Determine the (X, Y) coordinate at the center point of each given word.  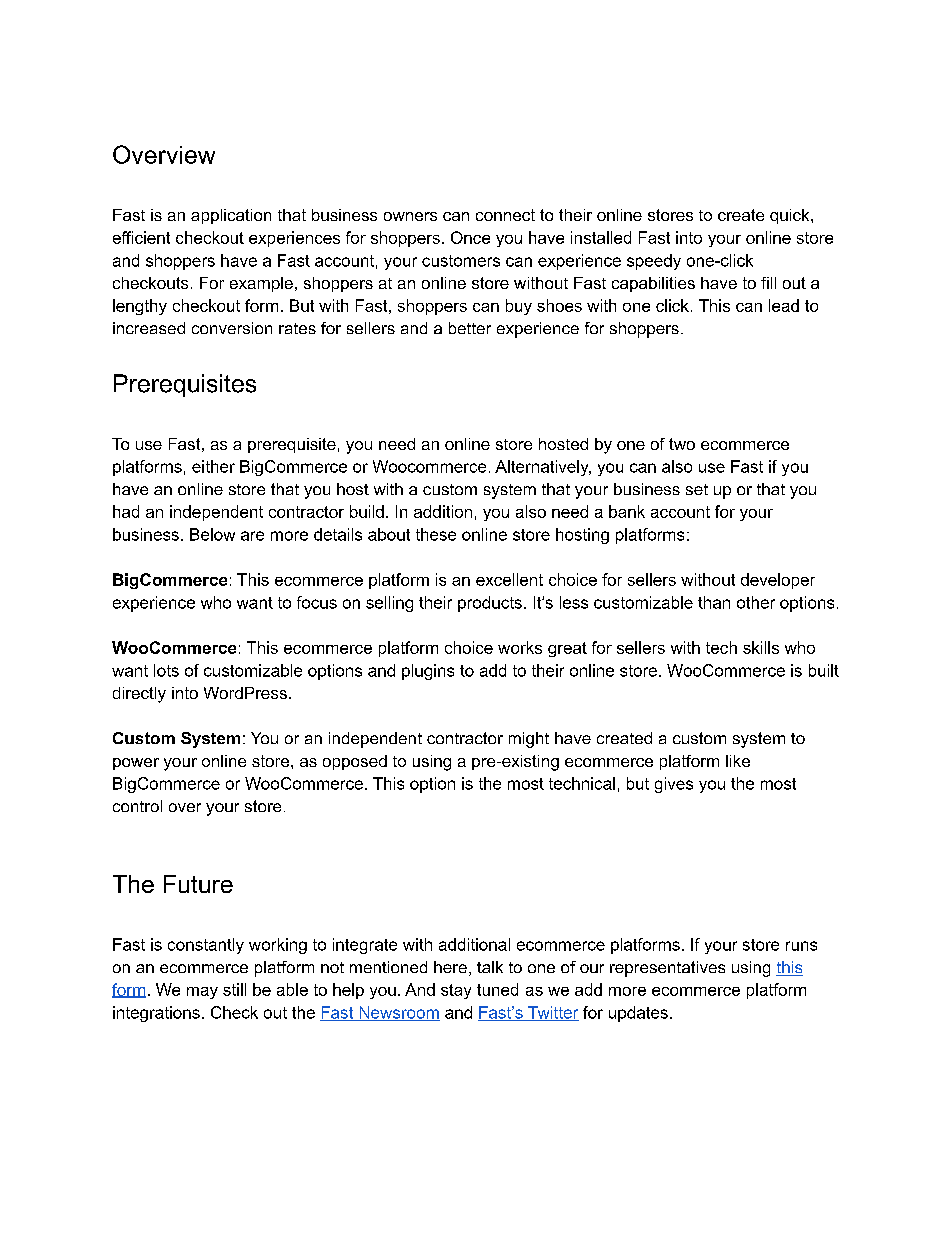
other (756, 602)
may (202, 993)
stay (456, 991)
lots (166, 670)
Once (470, 237)
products (490, 604)
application (231, 216)
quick (791, 216)
